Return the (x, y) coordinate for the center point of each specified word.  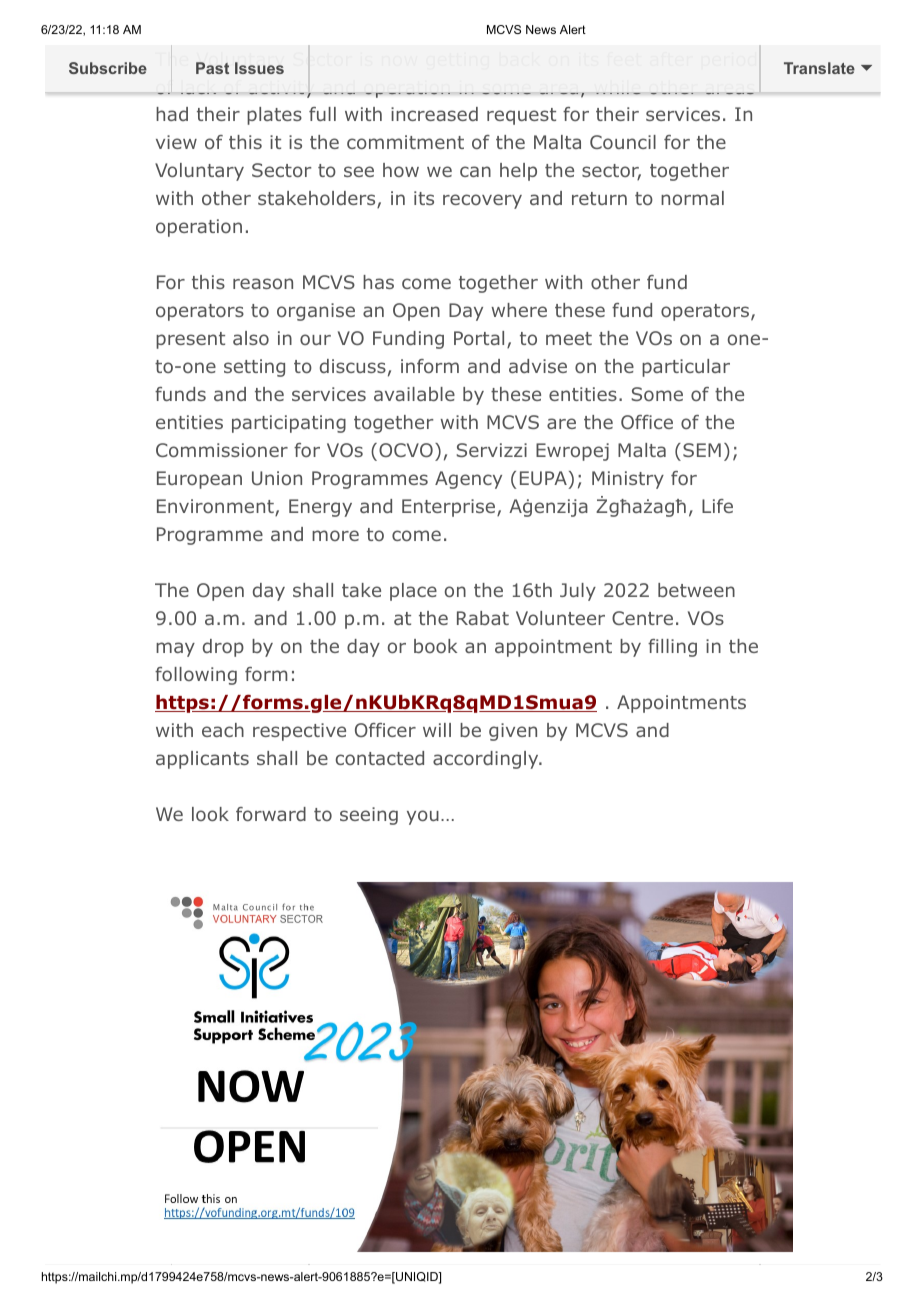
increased (434, 114)
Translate (819, 68)
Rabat (483, 618)
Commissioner (222, 450)
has (378, 282)
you (423, 817)
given (513, 732)
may (175, 649)
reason (263, 283)
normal (692, 198)
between (696, 590)
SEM (702, 450)
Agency (468, 480)
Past (212, 68)
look (210, 814)
